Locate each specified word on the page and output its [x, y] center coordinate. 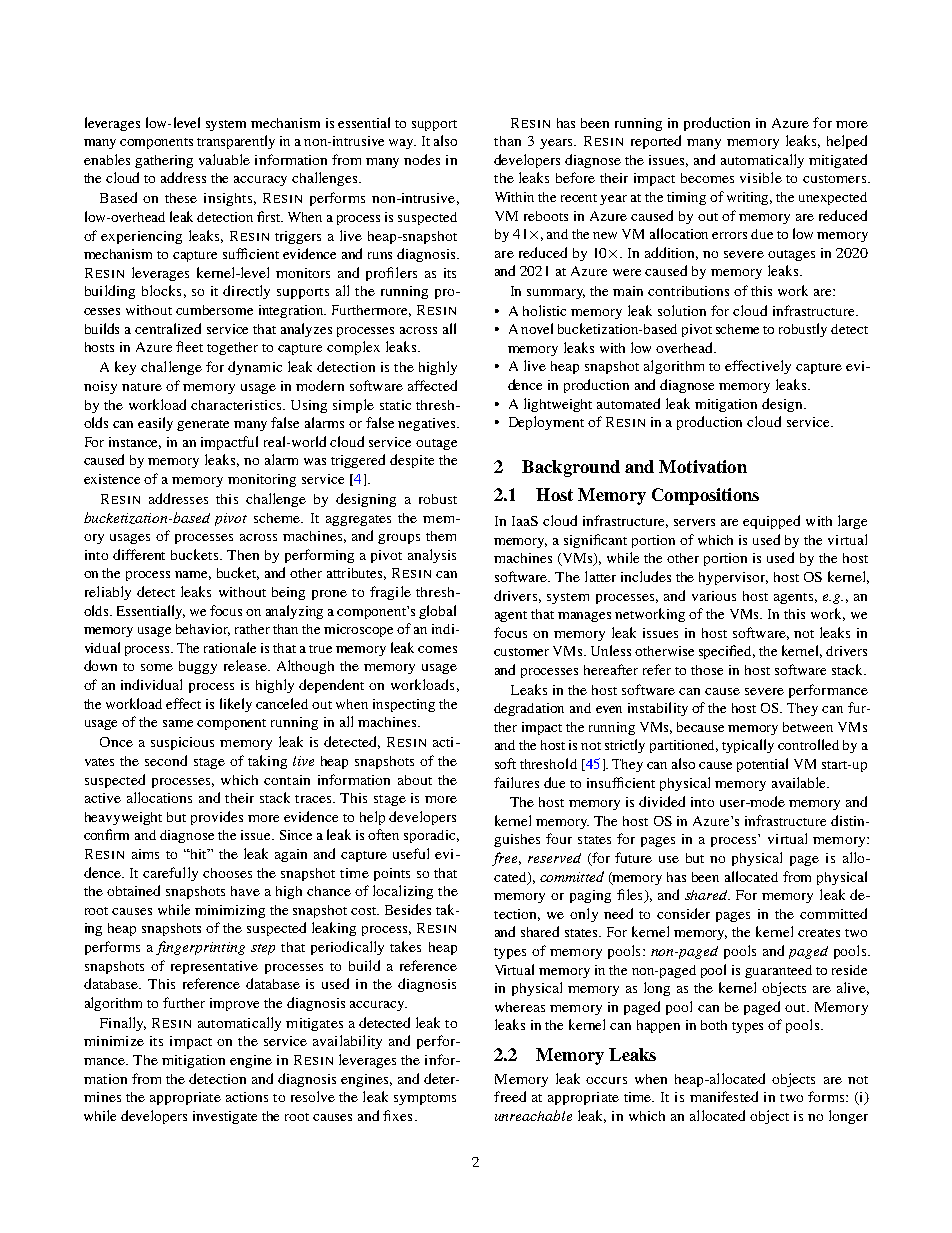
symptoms [425, 1099]
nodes [422, 159]
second [166, 760]
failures [516, 782]
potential [762, 765]
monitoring [262, 480]
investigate [225, 1117]
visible [761, 177]
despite [412, 461]
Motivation [703, 466]
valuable [224, 159]
